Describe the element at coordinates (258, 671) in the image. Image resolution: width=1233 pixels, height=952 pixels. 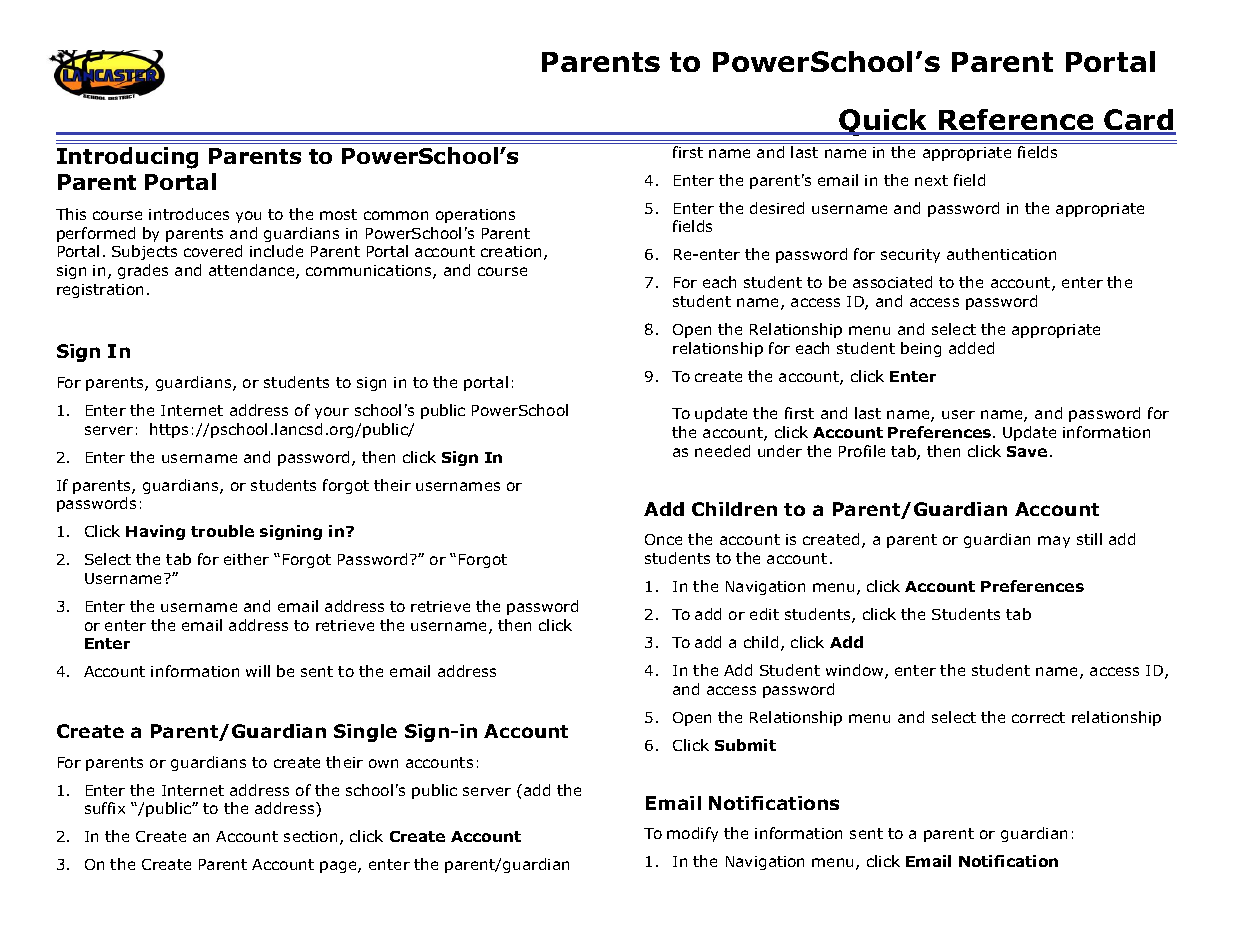
I see `will` at that location.
